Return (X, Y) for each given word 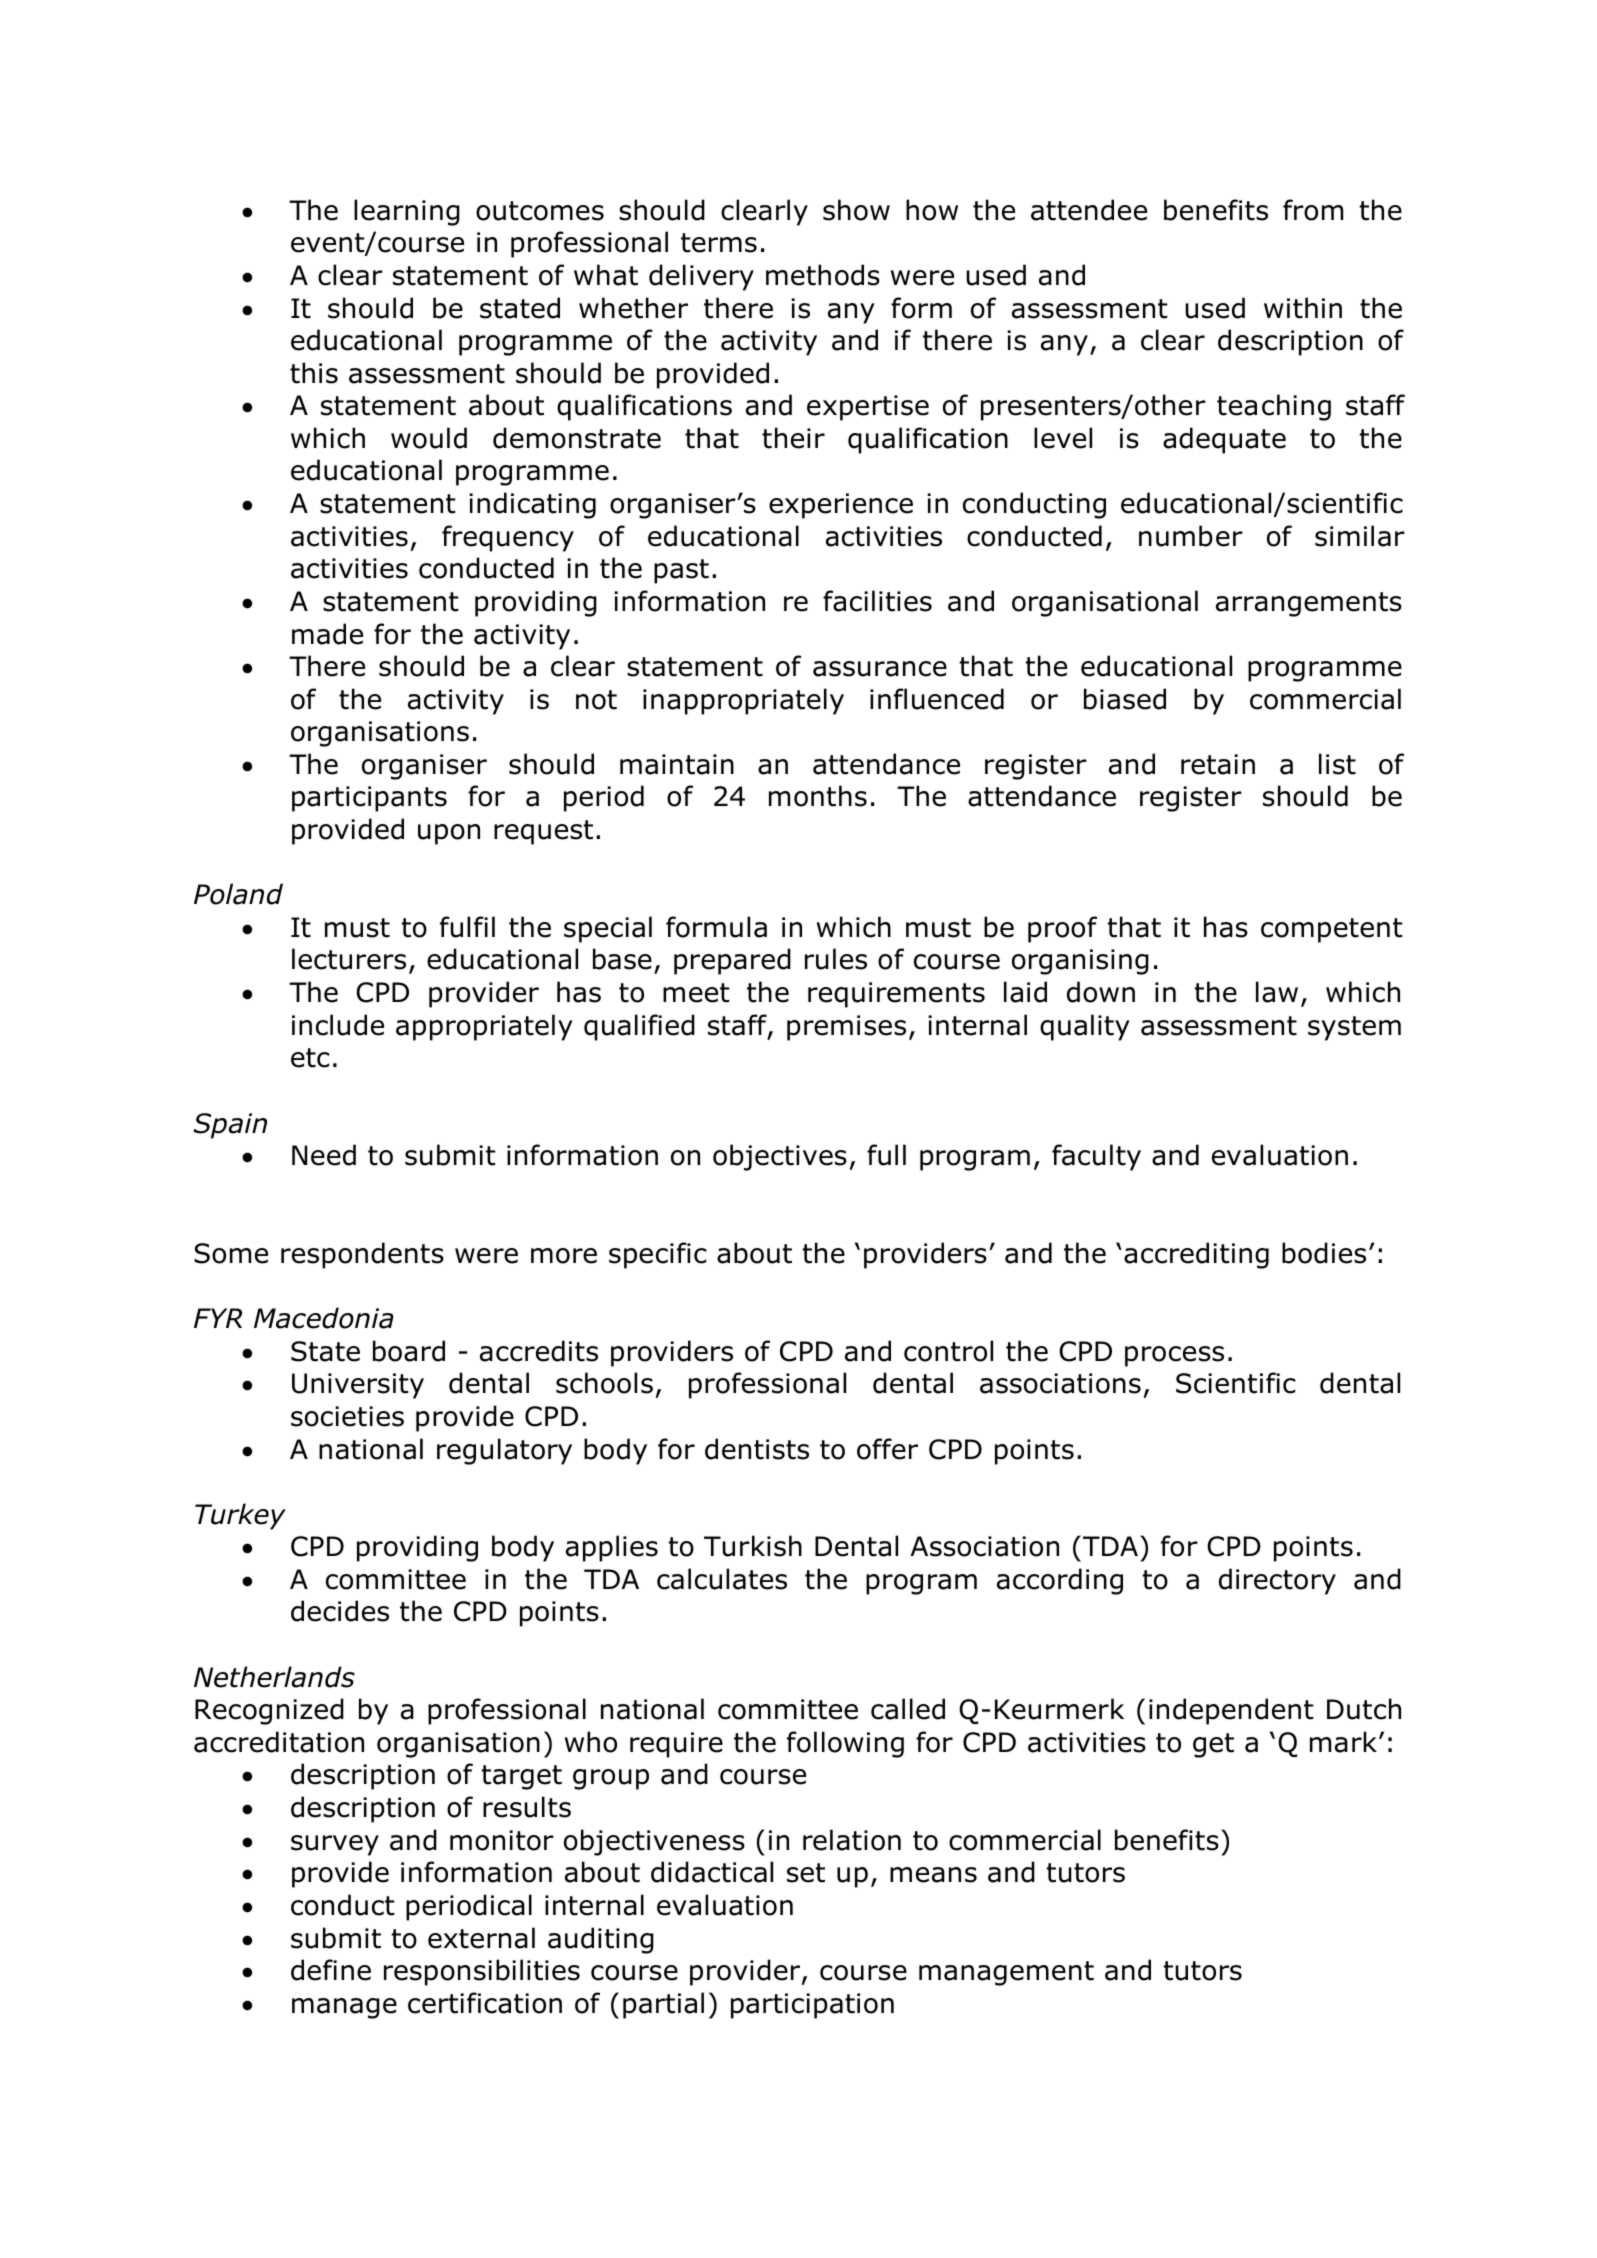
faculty (1096, 1157)
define (331, 1970)
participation (812, 2006)
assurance (880, 669)
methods (823, 275)
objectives (780, 1157)
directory (1277, 1581)
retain (1218, 764)
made (327, 634)
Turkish (753, 1546)
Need (324, 1155)
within (1303, 308)
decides (340, 1611)
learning (407, 212)
